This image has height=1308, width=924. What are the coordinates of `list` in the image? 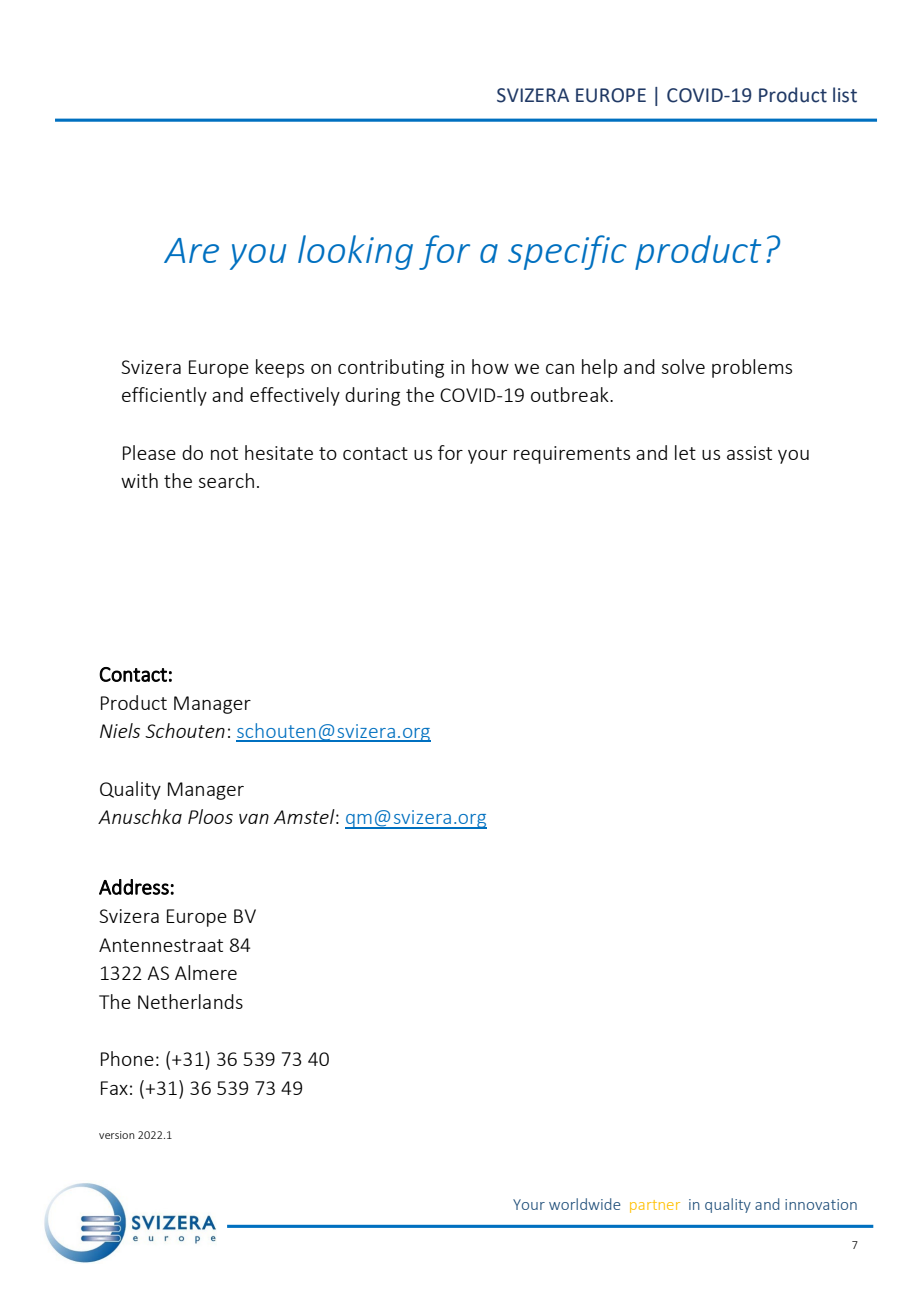 It's located at (845, 95).
